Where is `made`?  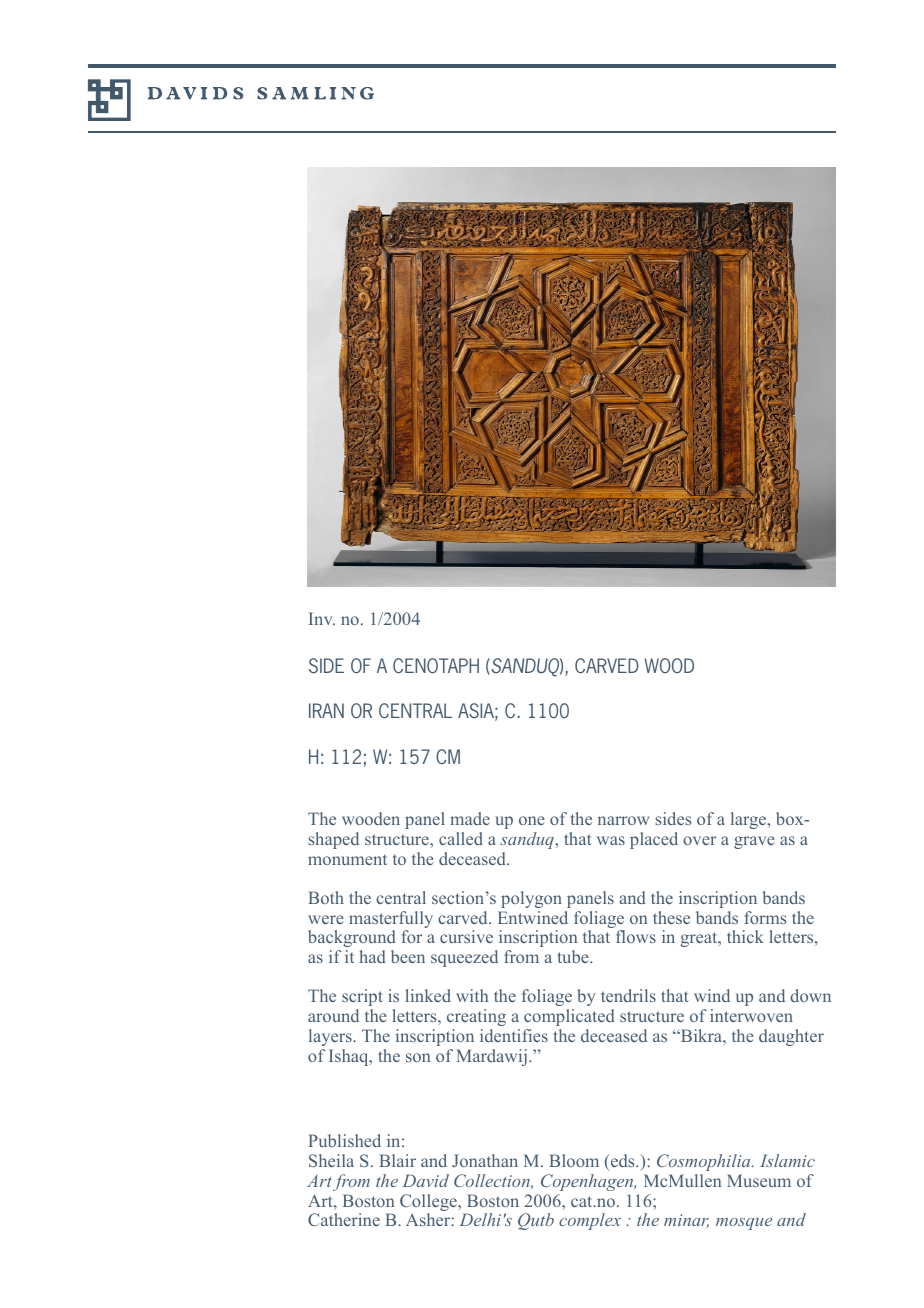 made is located at coordinates (470, 818).
